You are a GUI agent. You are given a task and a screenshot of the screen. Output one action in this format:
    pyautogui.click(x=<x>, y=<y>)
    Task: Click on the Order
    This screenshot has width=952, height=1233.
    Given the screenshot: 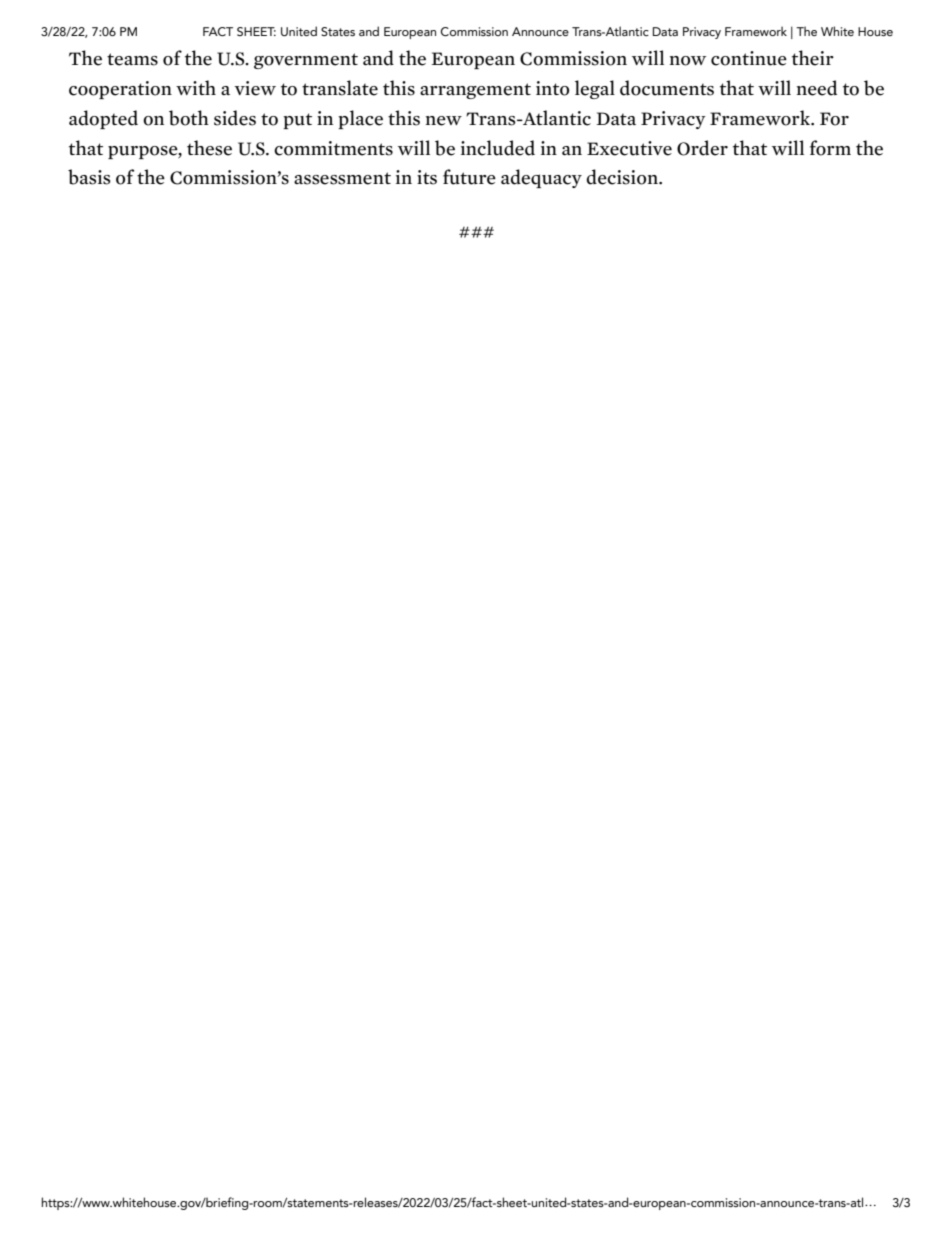 What is the action you would take?
    pyautogui.click(x=702, y=148)
